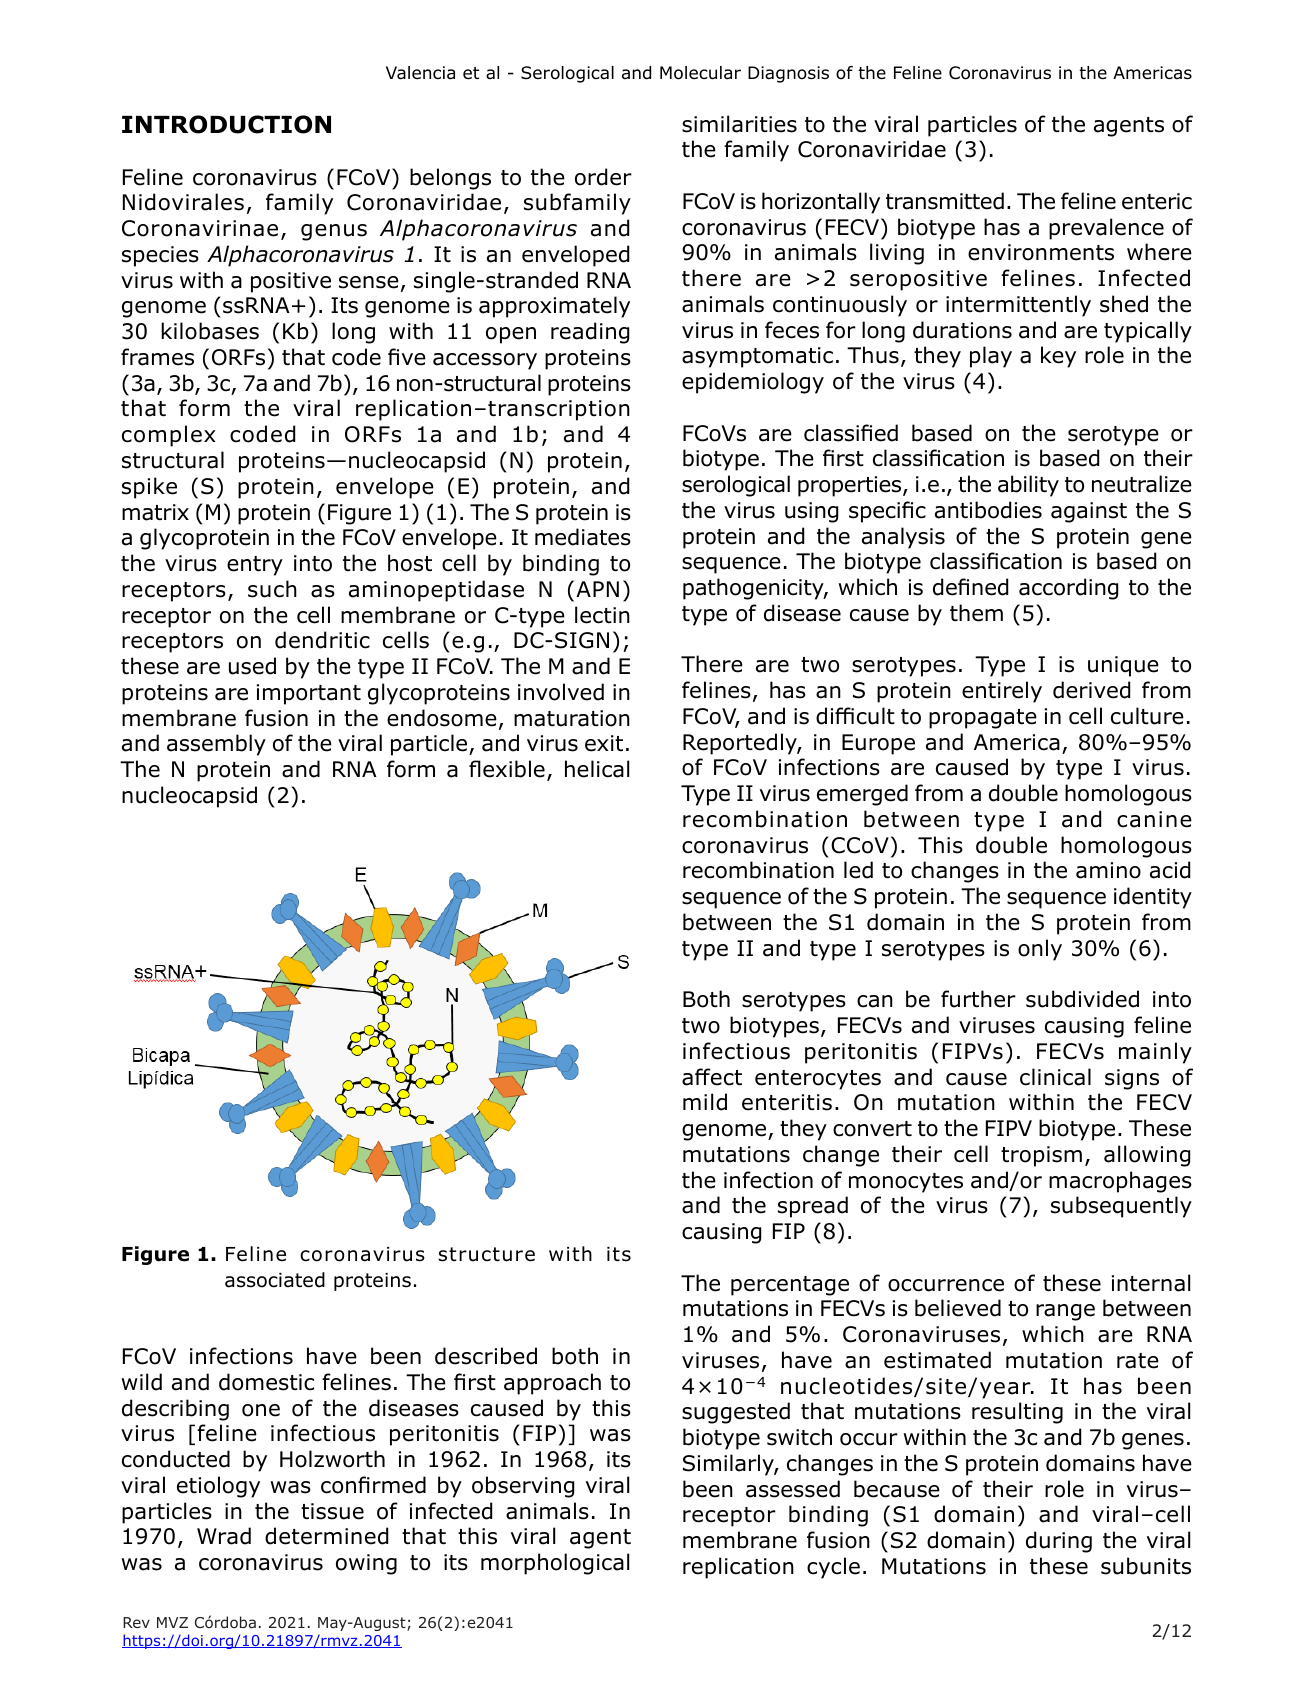  I want to click on ability, so click(1028, 486).
